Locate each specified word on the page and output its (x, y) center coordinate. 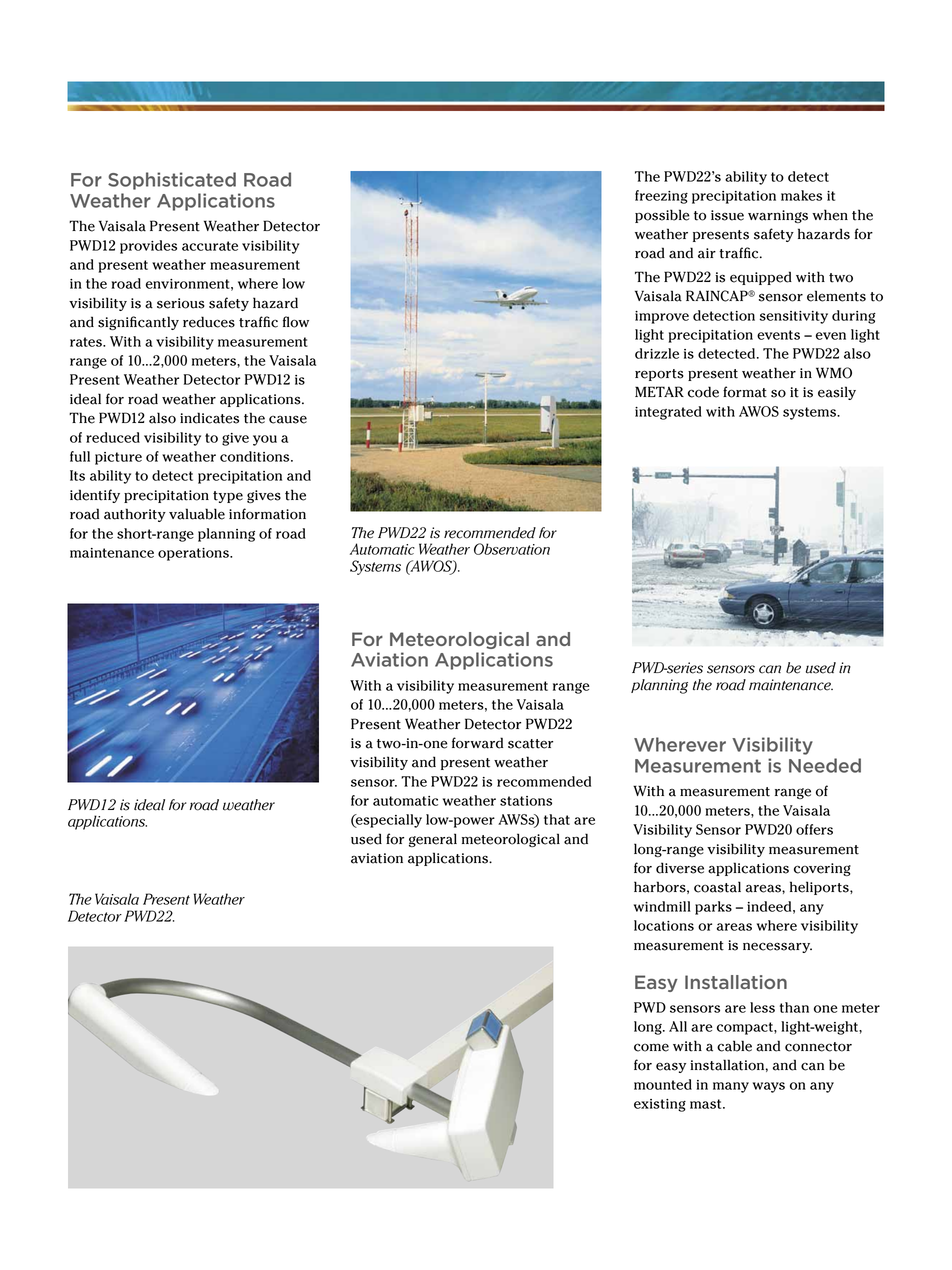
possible (662, 216)
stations (526, 801)
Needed (825, 765)
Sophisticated (172, 181)
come (651, 1047)
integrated (668, 413)
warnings (778, 216)
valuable (197, 514)
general (433, 840)
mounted (663, 1084)
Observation (512, 549)
